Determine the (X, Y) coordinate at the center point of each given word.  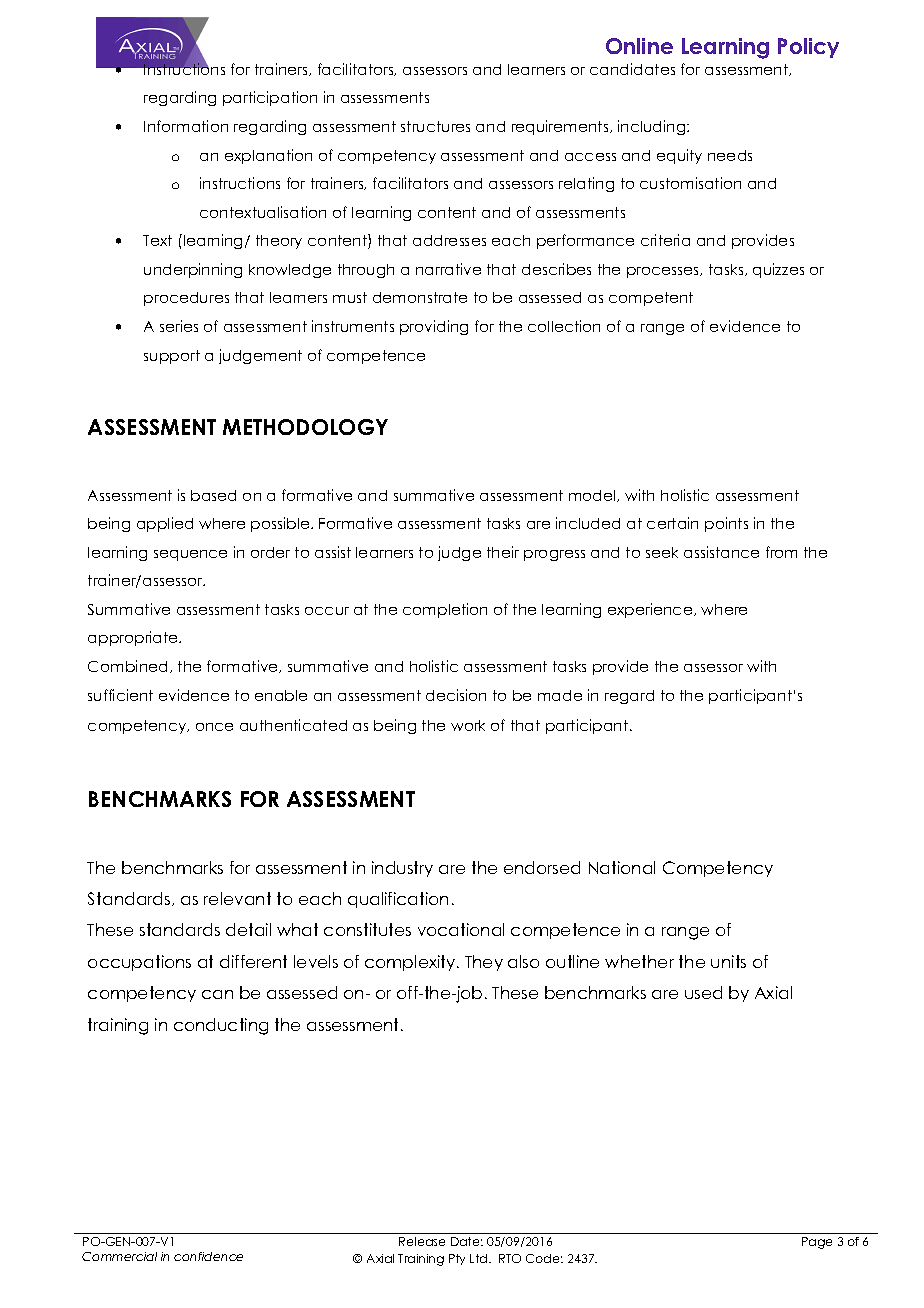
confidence (208, 1256)
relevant (237, 898)
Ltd (480, 1258)
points (726, 524)
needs (730, 155)
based (213, 495)
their (503, 552)
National (622, 867)
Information (186, 126)
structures (435, 126)
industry (402, 869)
